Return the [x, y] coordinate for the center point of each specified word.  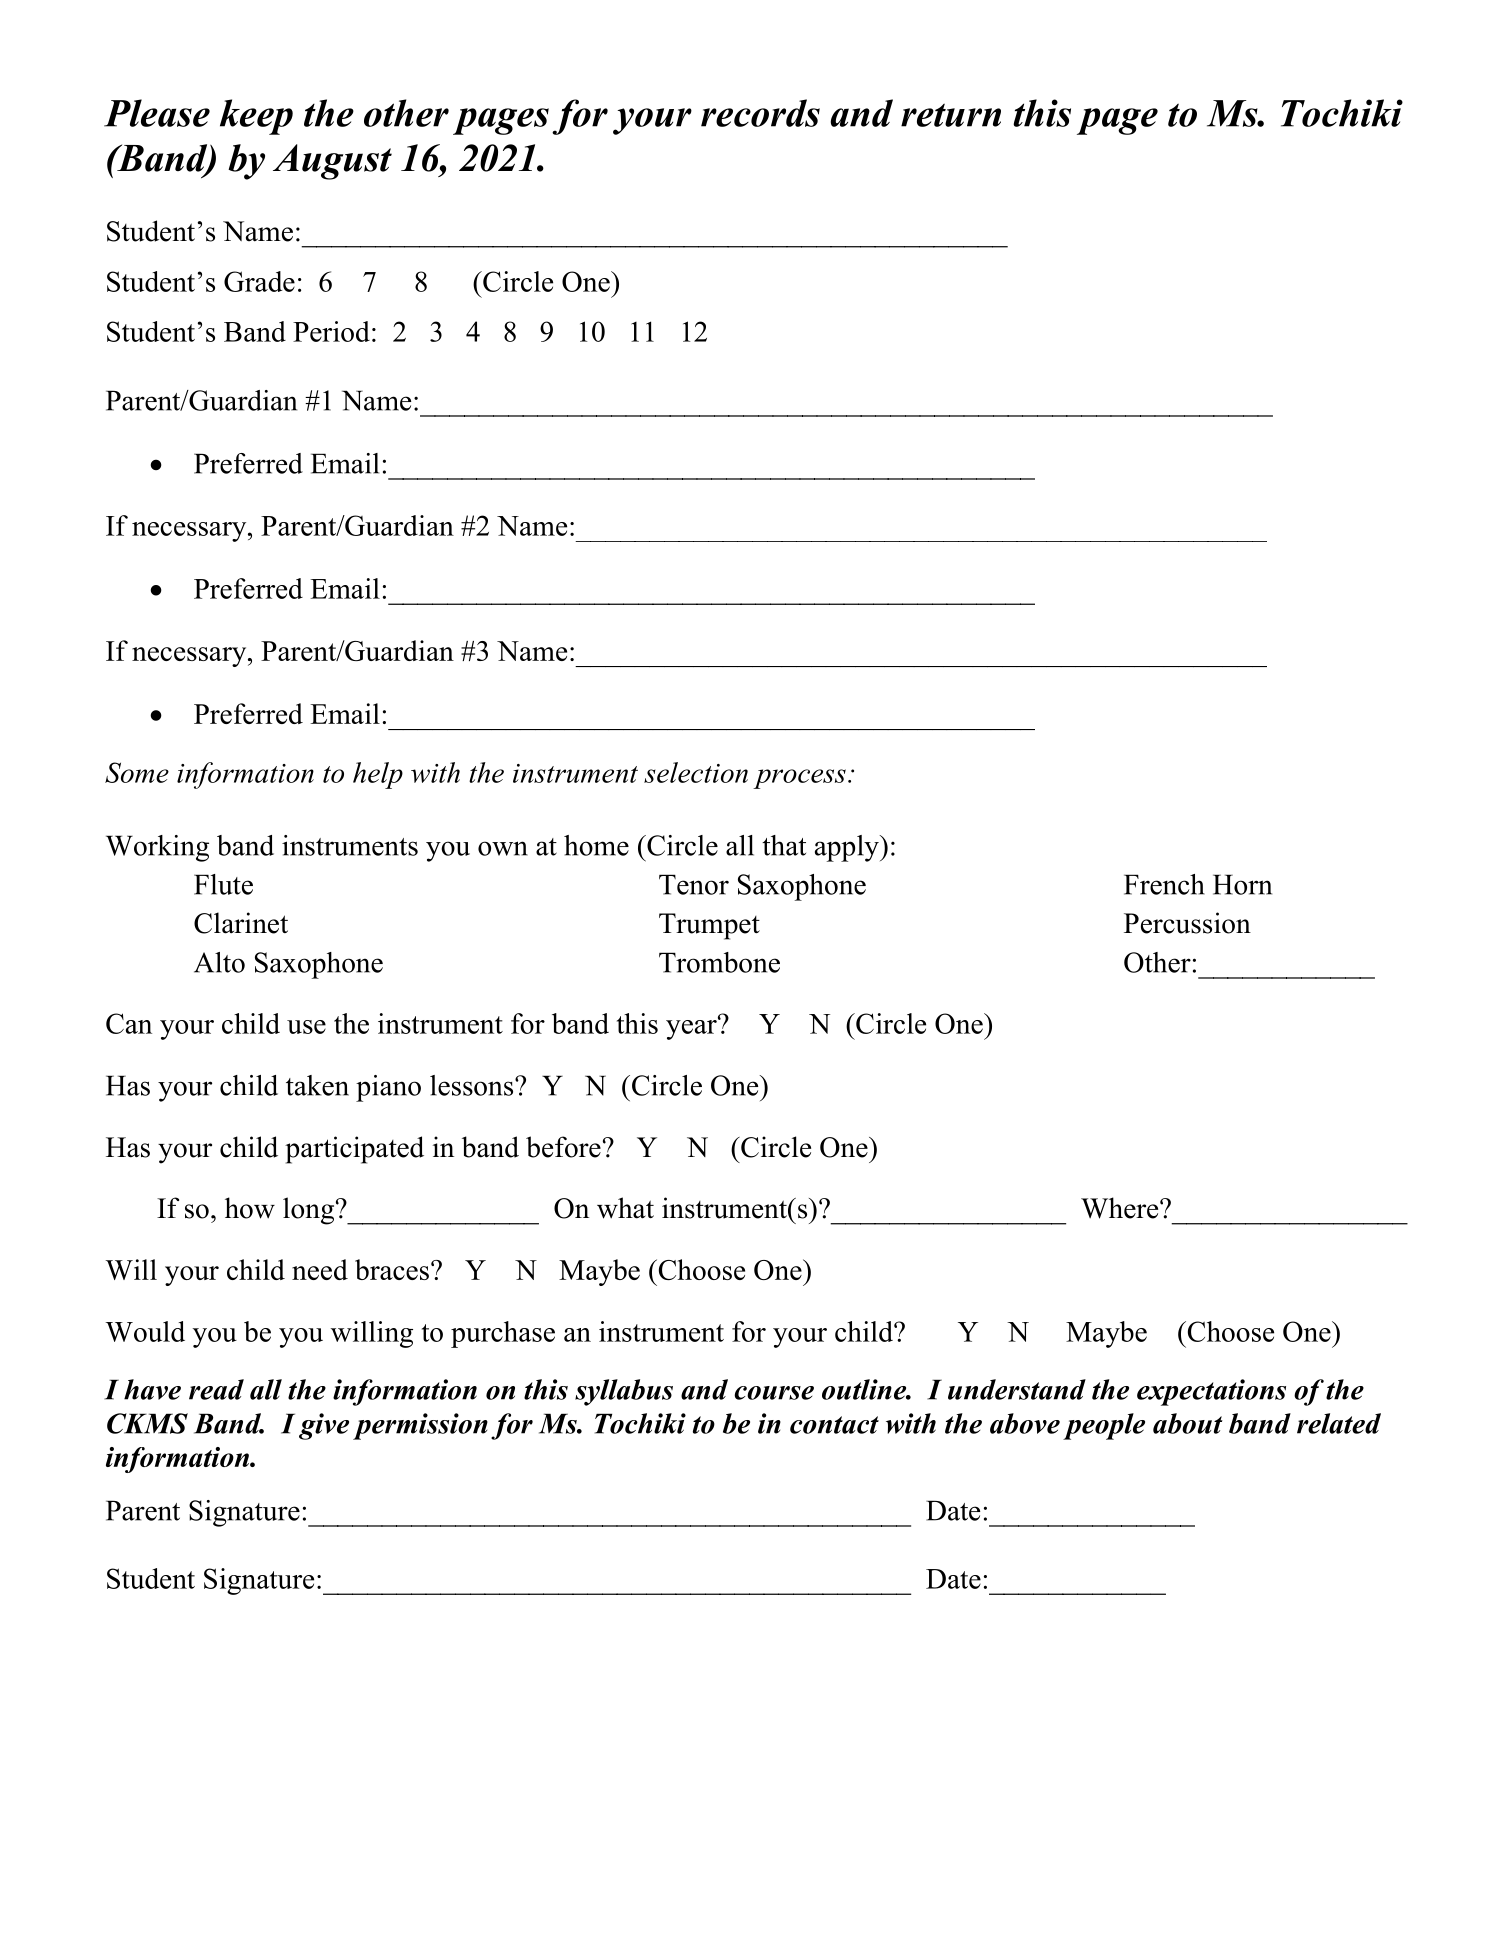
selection [696, 772]
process [799, 779]
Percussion [1187, 923]
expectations [1211, 1392]
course [774, 1393]
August [332, 162]
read [216, 1389]
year [692, 1028]
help [378, 775]
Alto [219, 962]
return [951, 115]
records [760, 113]
